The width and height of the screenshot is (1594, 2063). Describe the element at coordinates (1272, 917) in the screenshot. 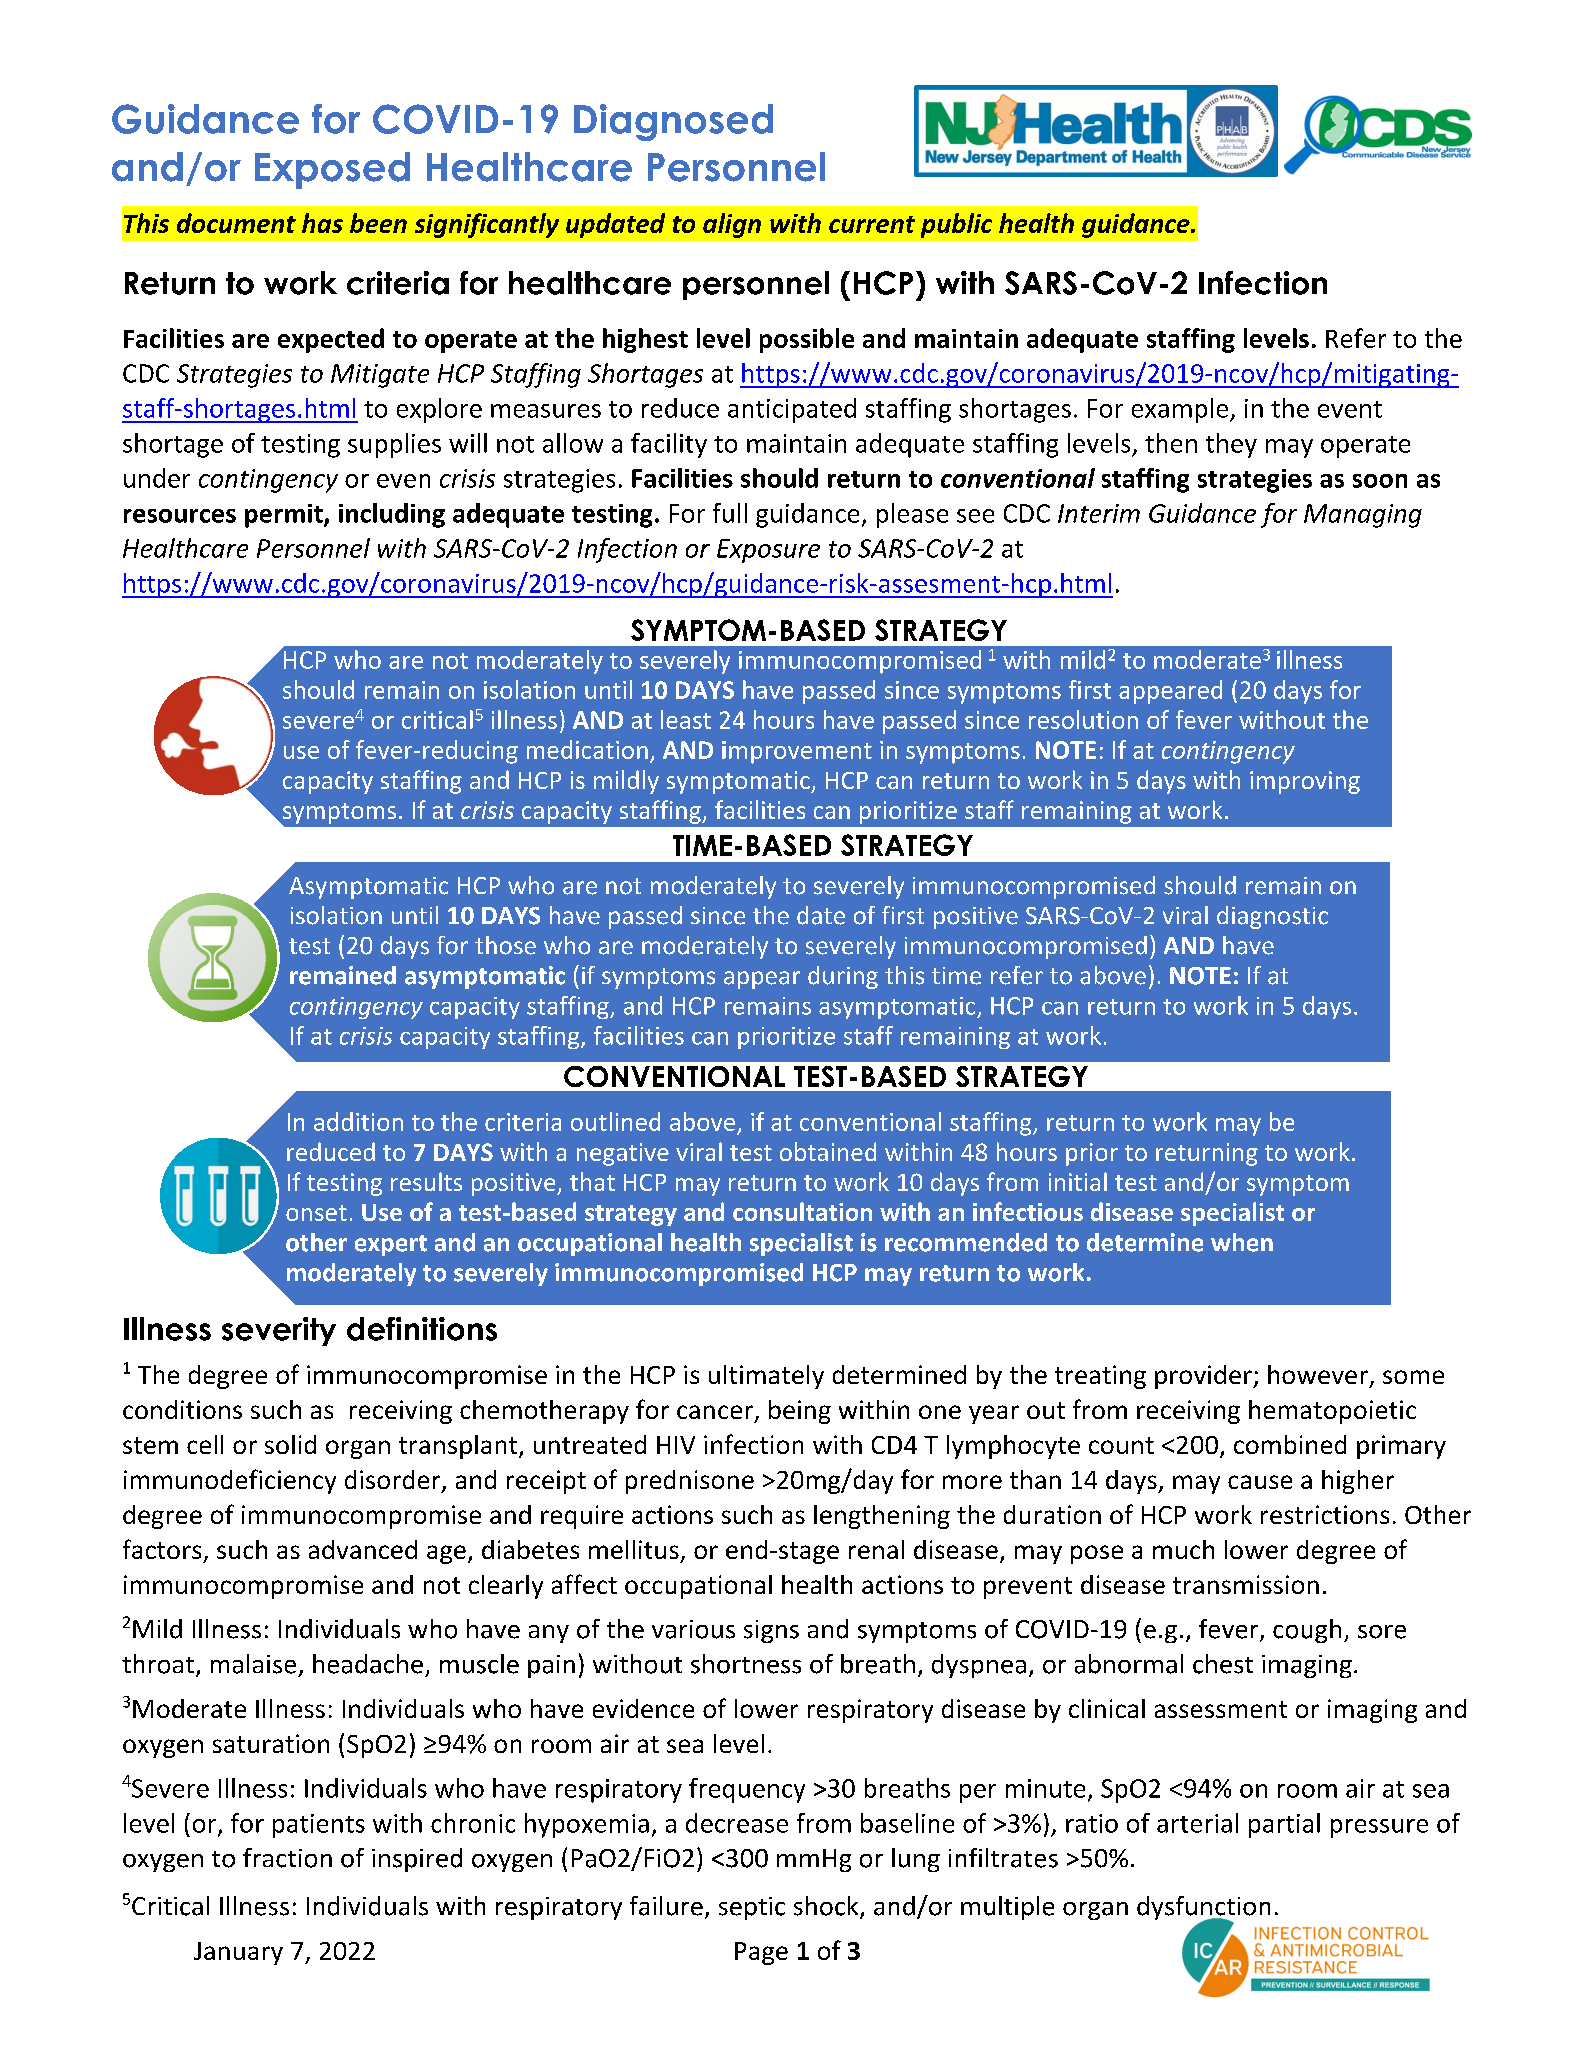

I see `diagnostic` at that location.
